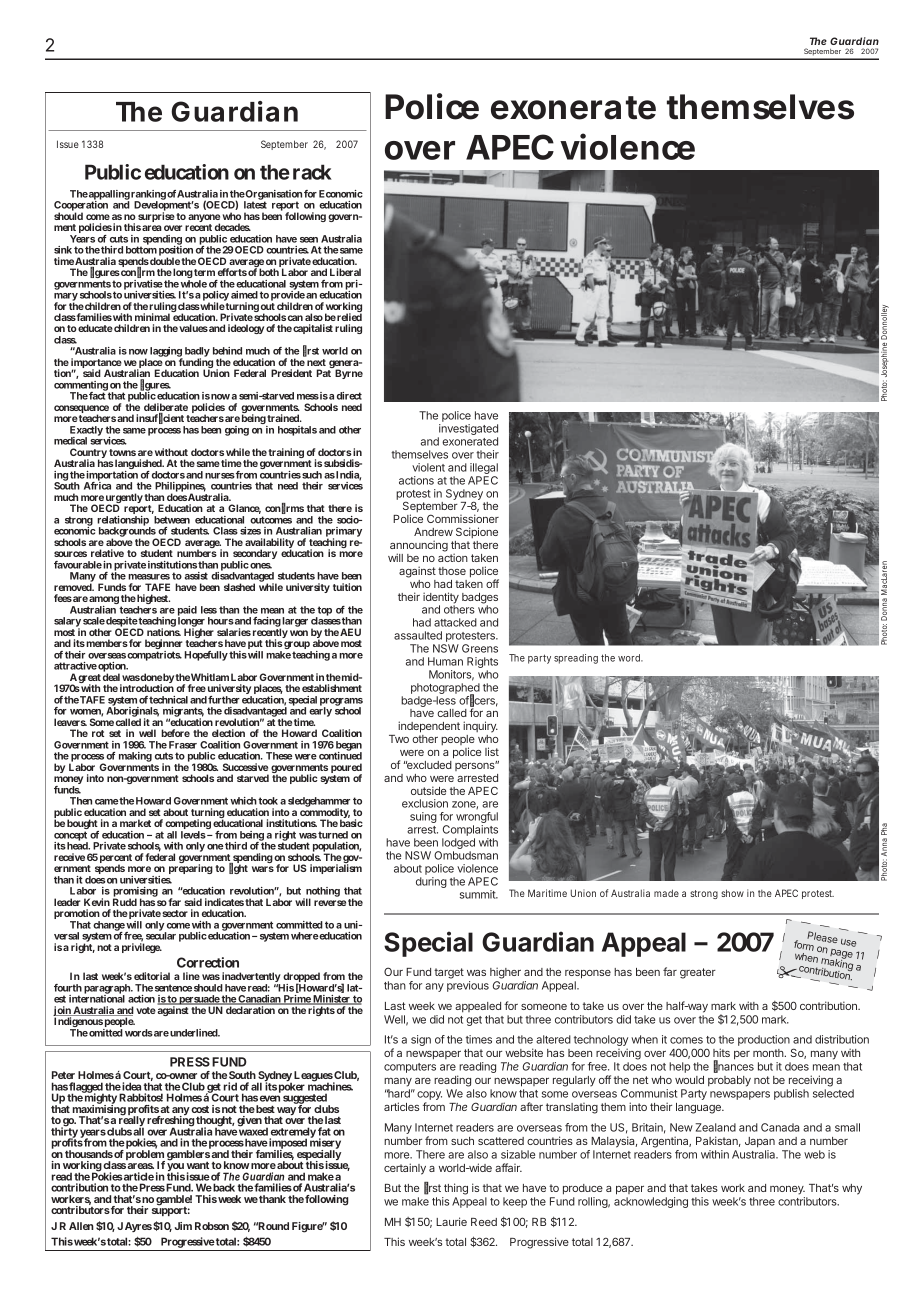 The height and width of the image is (1289, 924). I want to click on between, so click(172, 520).
